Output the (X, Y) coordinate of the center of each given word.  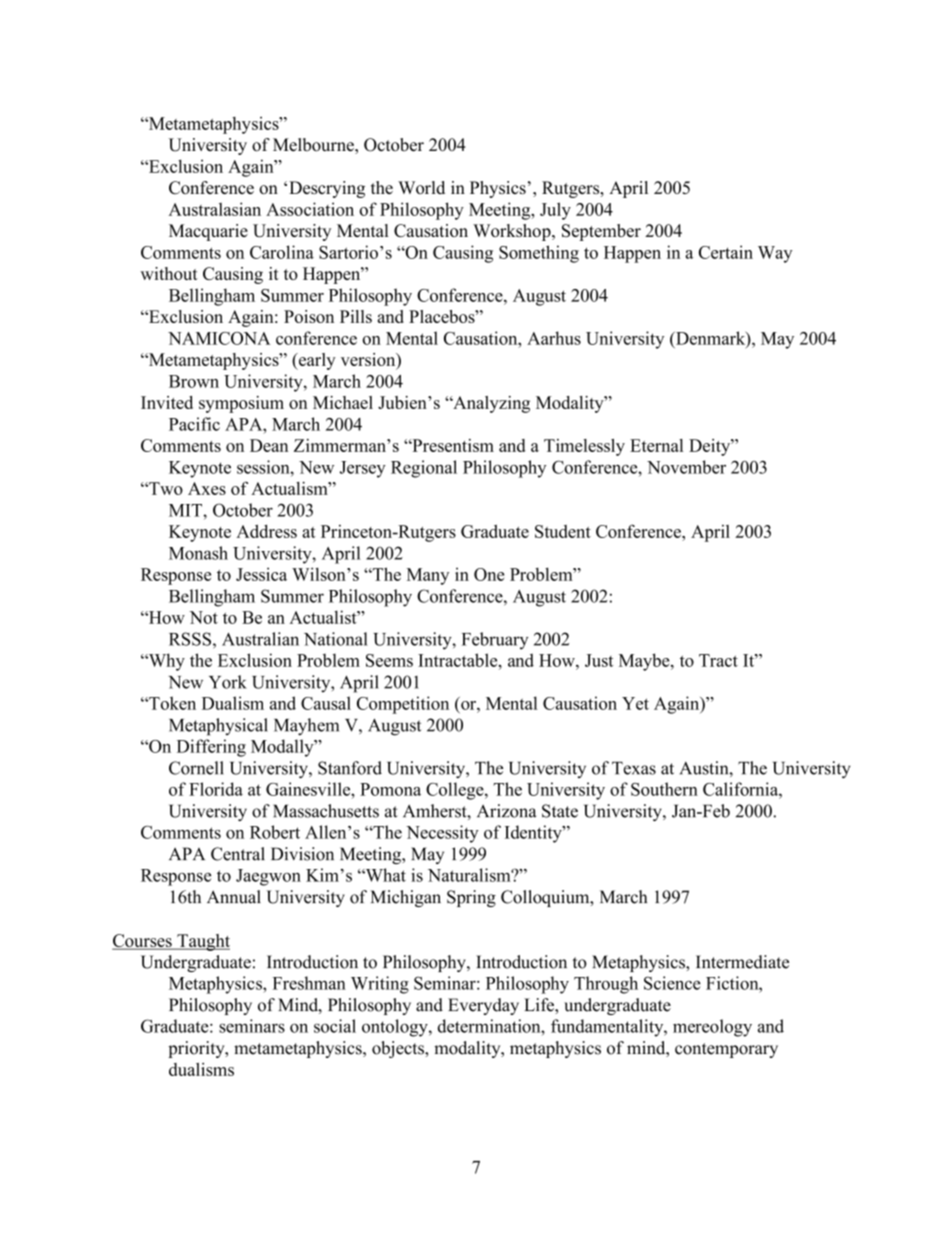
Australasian (215, 209)
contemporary (726, 1050)
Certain (726, 252)
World (421, 187)
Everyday (483, 1006)
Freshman (309, 983)
